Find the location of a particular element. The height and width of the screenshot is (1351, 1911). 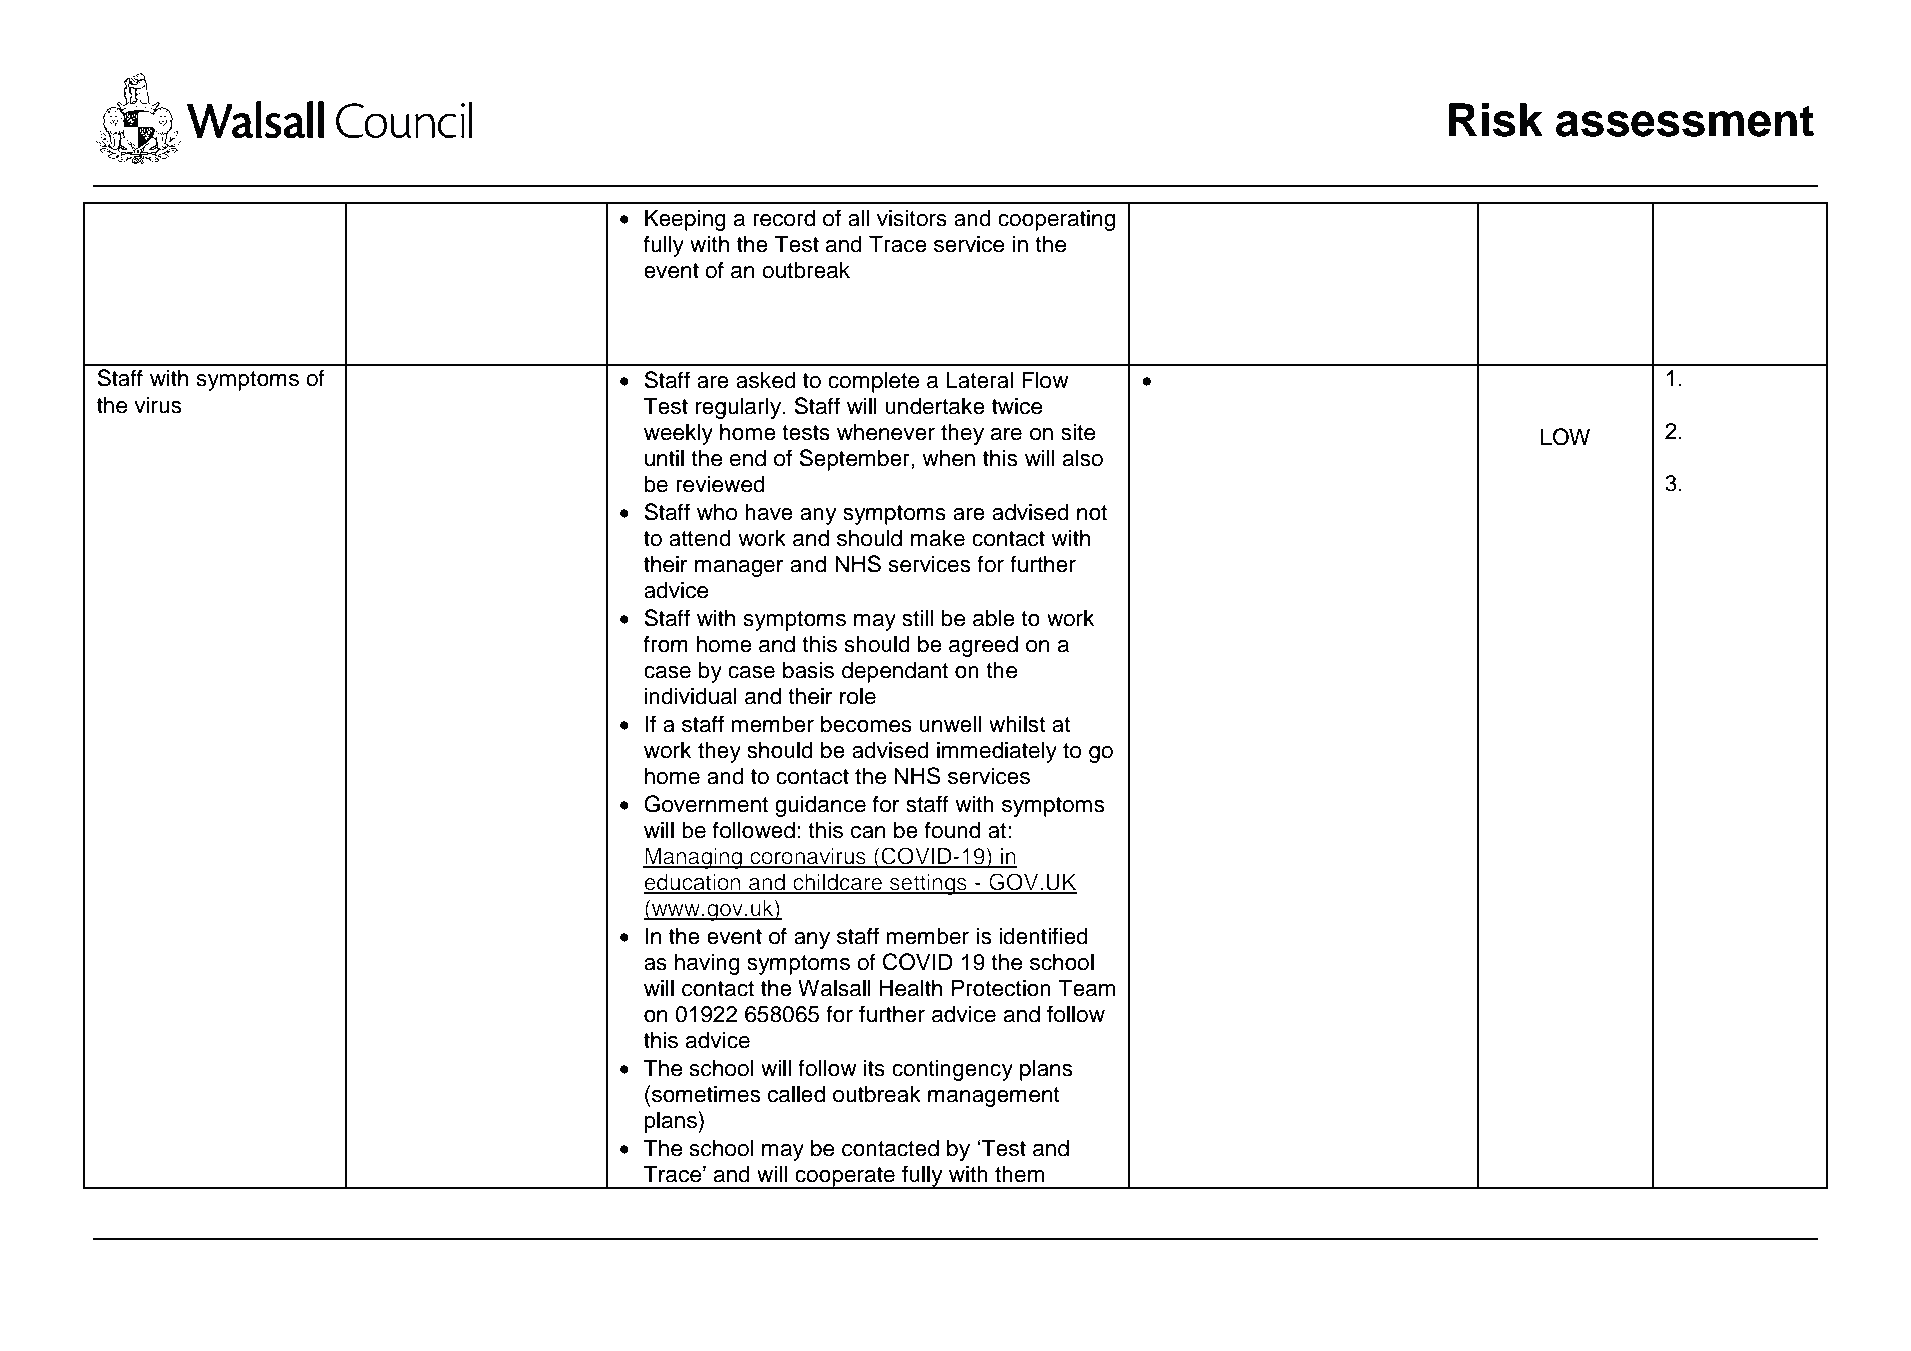

not is located at coordinates (1092, 513).
